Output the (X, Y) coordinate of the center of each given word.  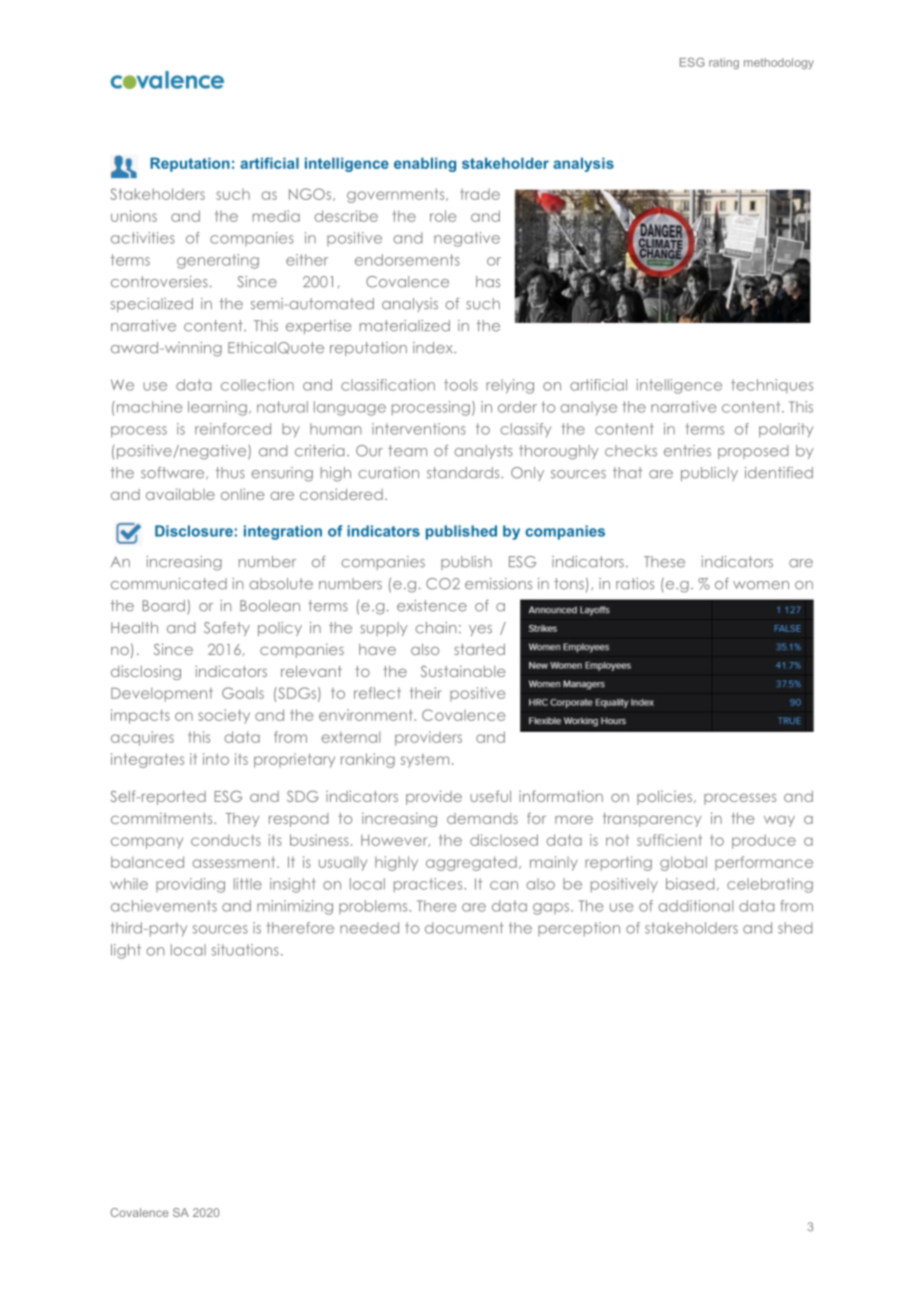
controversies (159, 282)
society (224, 716)
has (488, 282)
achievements (164, 906)
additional (695, 906)
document (464, 928)
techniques (772, 386)
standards (464, 473)
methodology (779, 63)
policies (666, 797)
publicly (709, 474)
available (180, 494)
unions (134, 216)
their (426, 693)
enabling (425, 164)
